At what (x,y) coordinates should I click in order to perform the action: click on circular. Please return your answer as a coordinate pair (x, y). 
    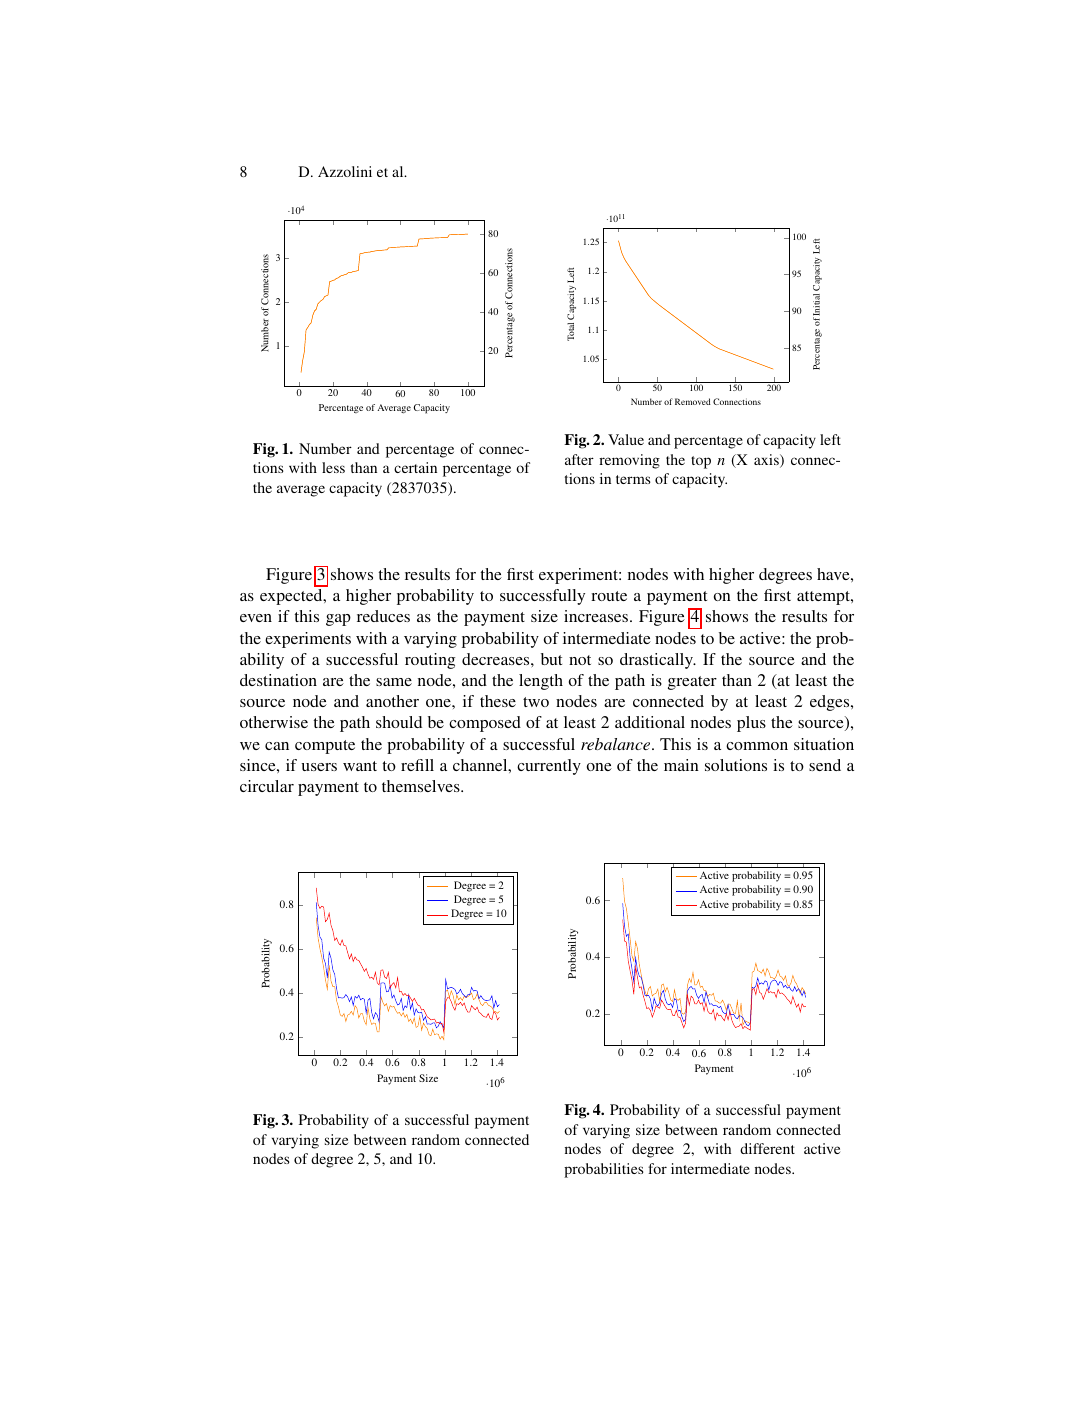
    Looking at the image, I should click on (267, 786).
